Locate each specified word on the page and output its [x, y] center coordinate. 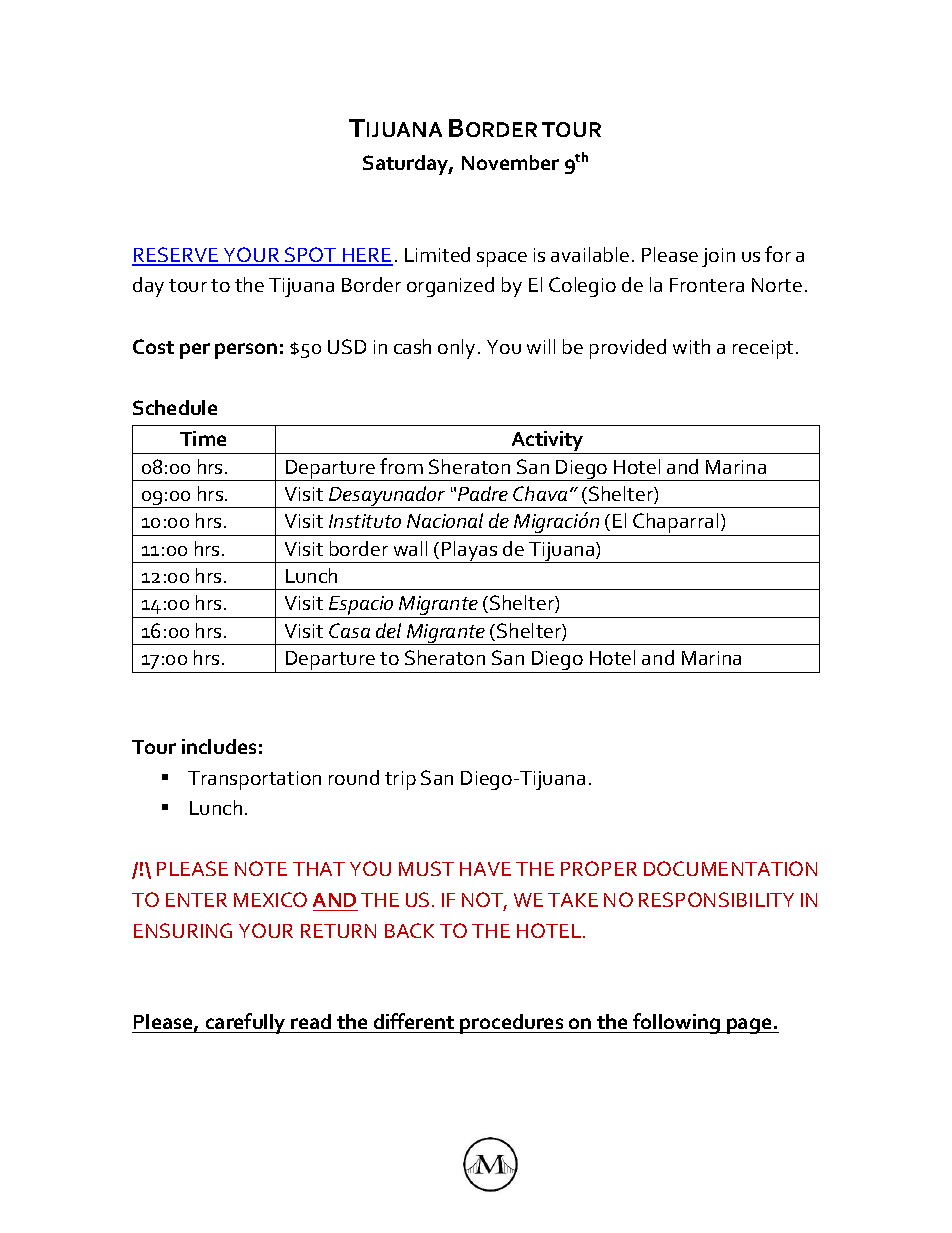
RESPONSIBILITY [716, 899]
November [510, 162]
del [388, 630]
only [458, 349]
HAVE [485, 869]
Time [203, 438]
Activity [548, 442]
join [718, 257]
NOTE [261, 868]
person [246, 351]
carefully [246, 1023]
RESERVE [176, 256]
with [691, 346]
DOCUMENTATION [730, 868]
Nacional [445, 520]
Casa [349, 630]
